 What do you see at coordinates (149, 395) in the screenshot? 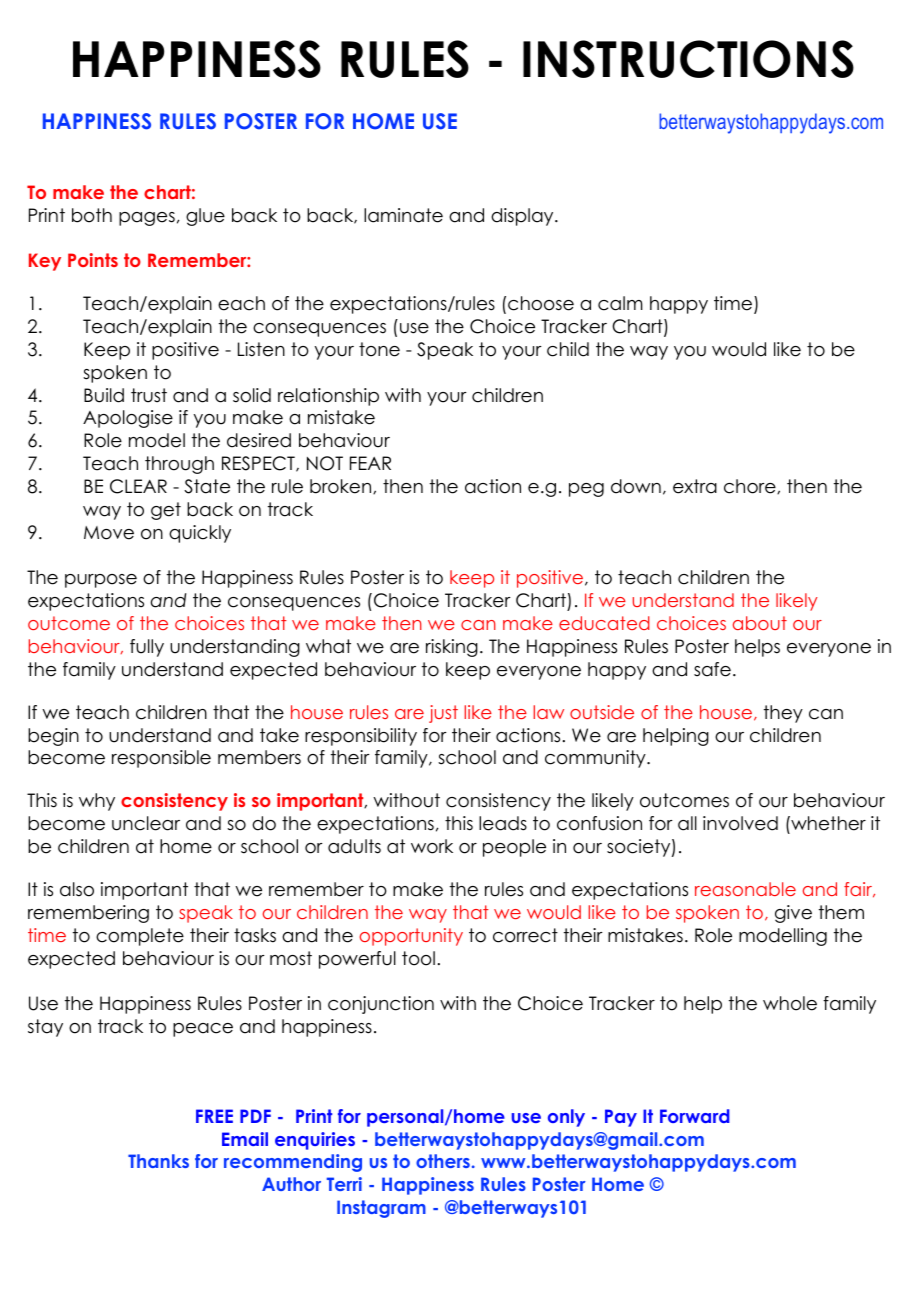
I see `trust` at bounding box center [149, 395].
